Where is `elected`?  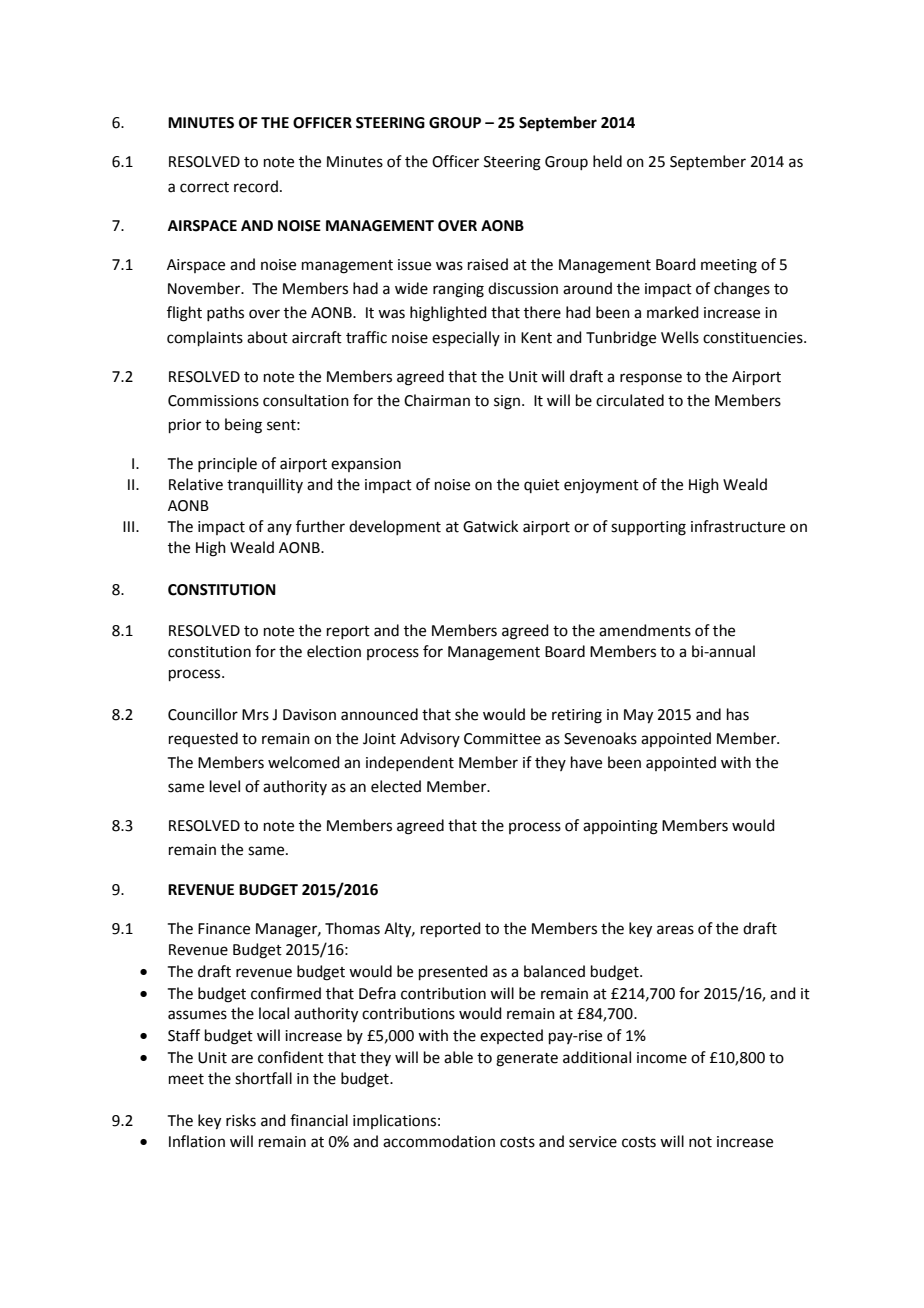 elected is located at coordinates (396, 786).
